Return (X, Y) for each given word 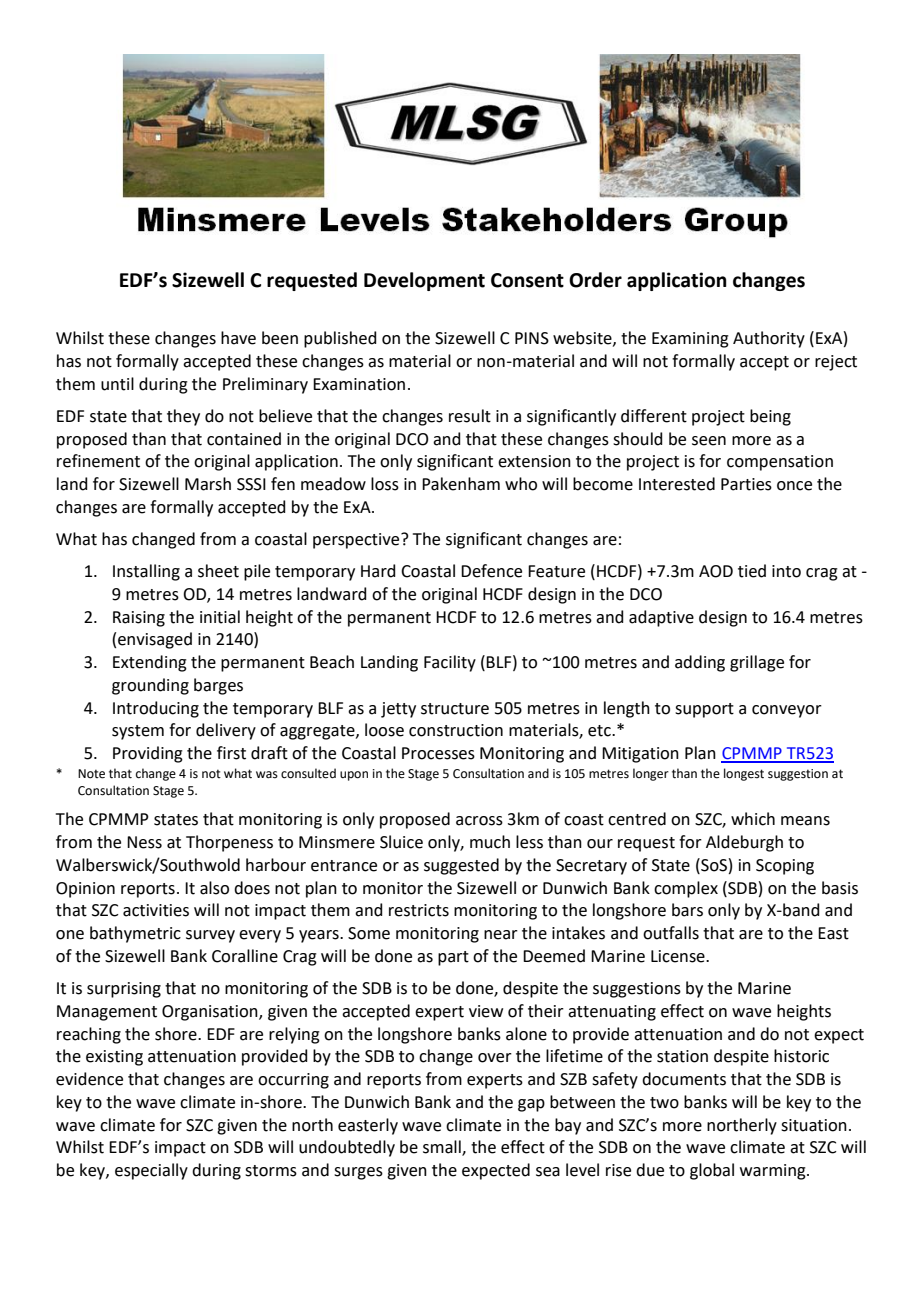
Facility (450, 663)
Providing (148, 754)
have (238, 338)
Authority (769, 339)
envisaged (155, 640)
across (479, 821)
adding (700, 663)
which (753, 819)
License (679, 956)
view (486, 1011)
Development (424, 281)
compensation (780, 463)
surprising (124, 990)
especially (151, 1171)
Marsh (208, 484)
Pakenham (461, 484)
